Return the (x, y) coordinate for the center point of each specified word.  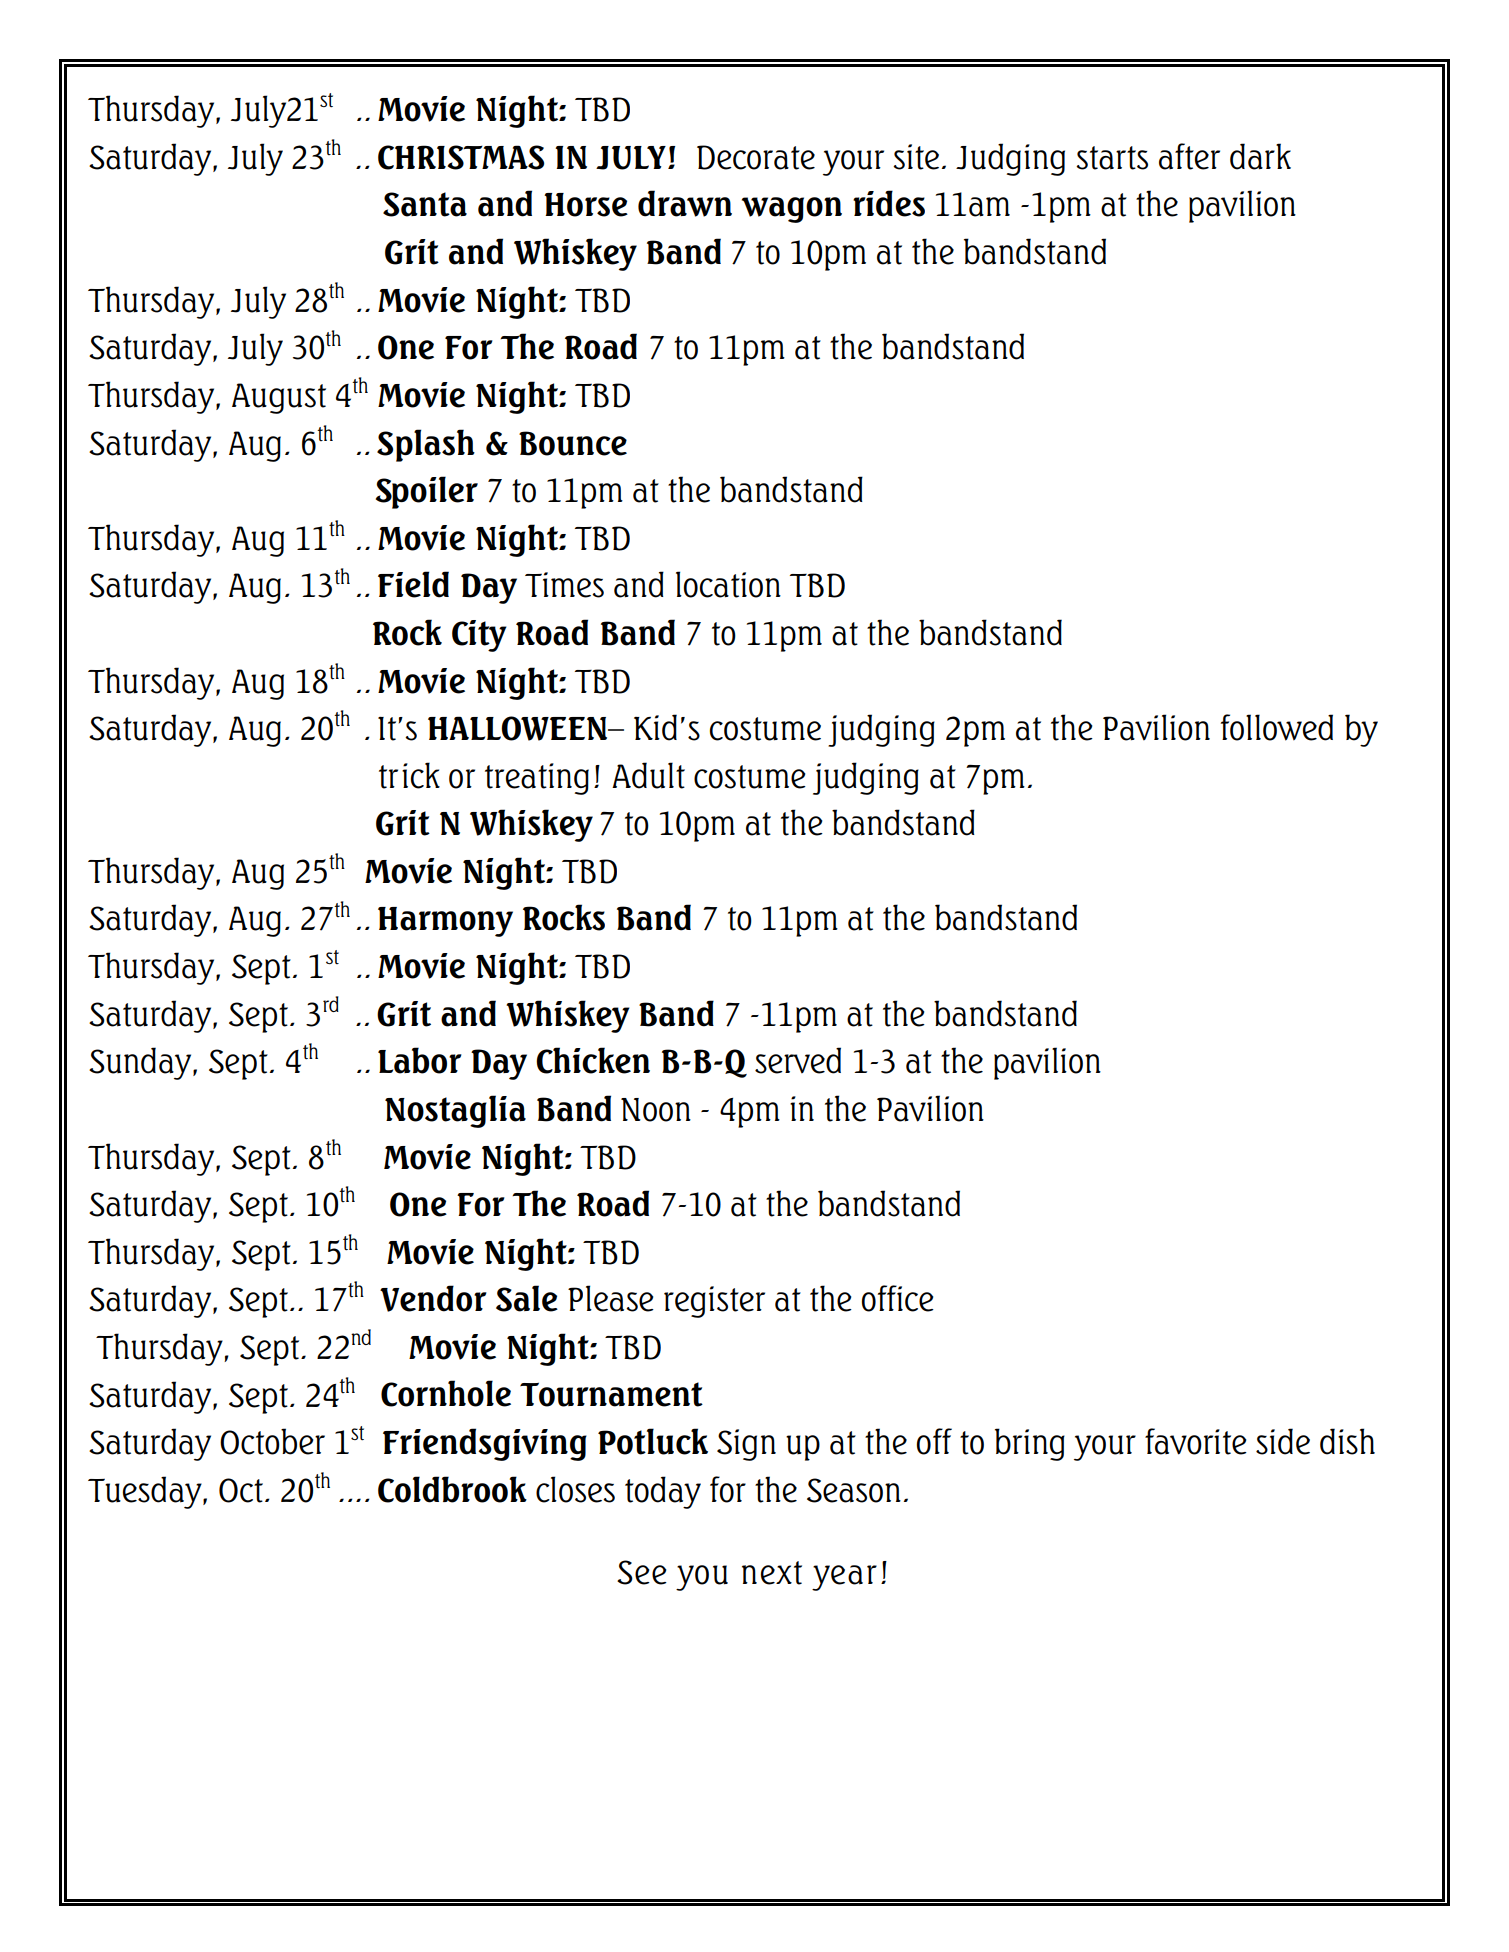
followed (1277, 727)
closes (575, 1489)
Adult (648, 775)
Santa (425, 204)
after (1189, 156)
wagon (792, 210)
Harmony (445, 922)
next (772, 1573)
